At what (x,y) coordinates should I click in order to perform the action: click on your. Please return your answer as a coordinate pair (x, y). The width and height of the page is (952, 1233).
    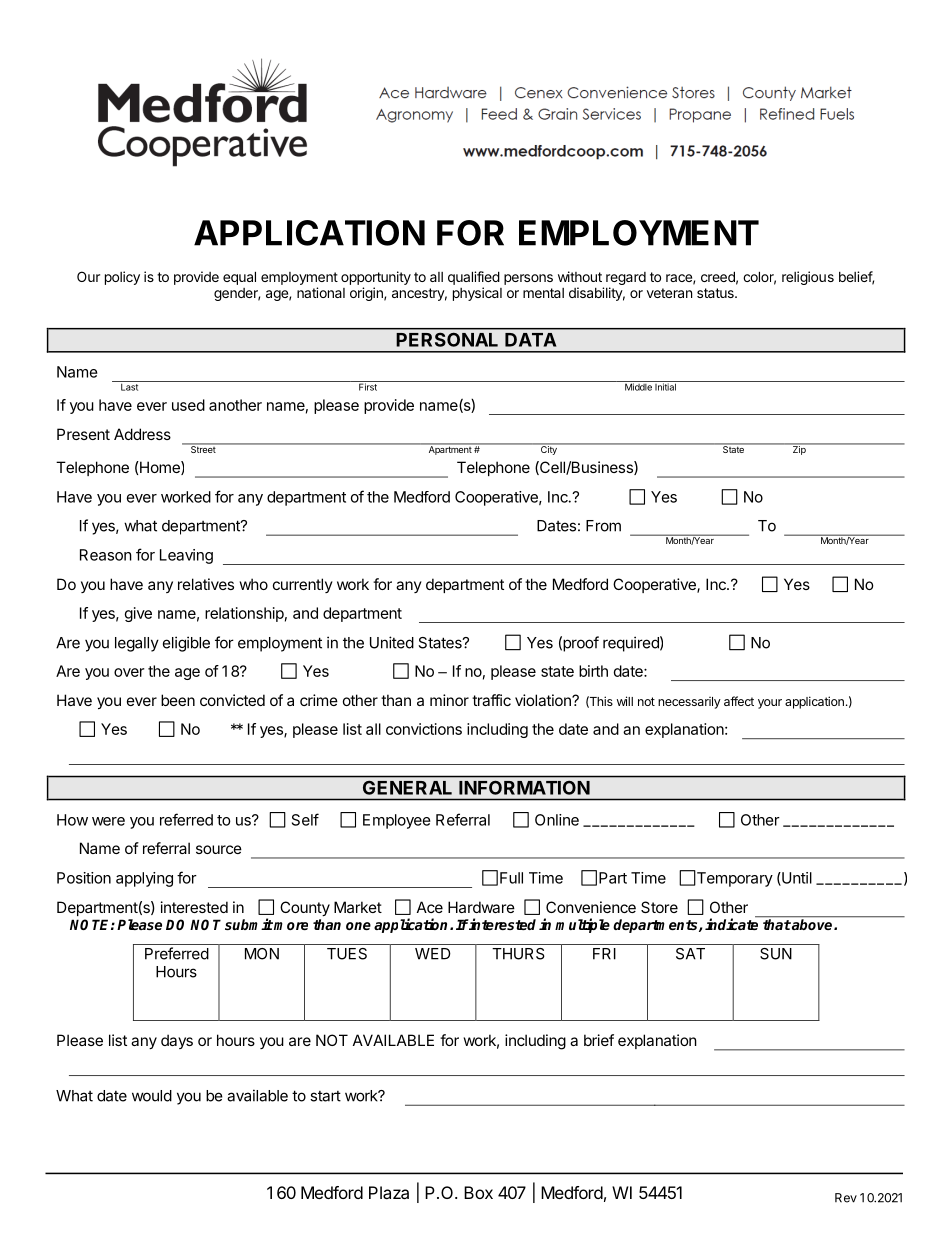
    Looking at the image, I should click on (770, 704).
